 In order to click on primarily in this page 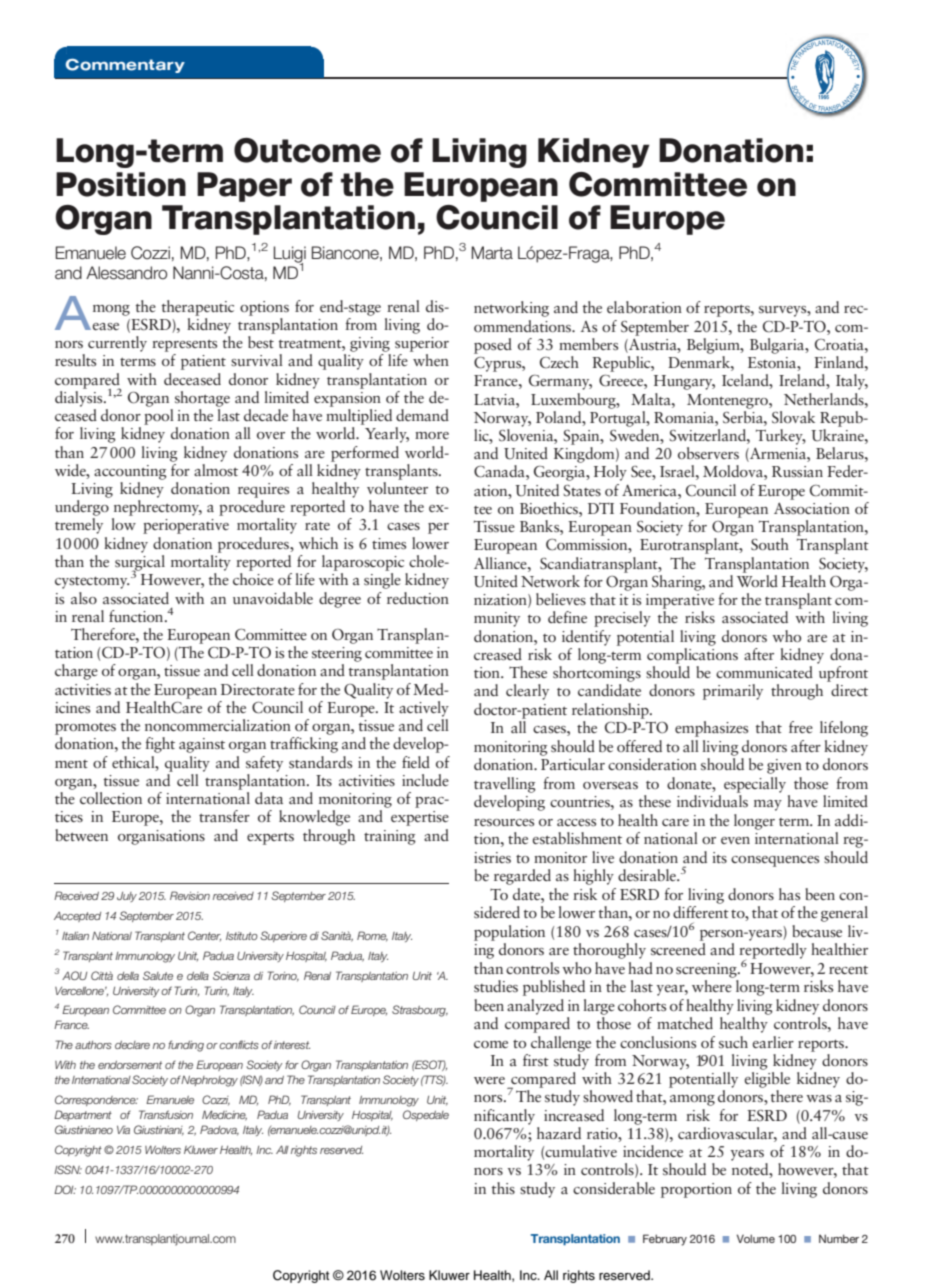, I will do `click(733, 692)`.
